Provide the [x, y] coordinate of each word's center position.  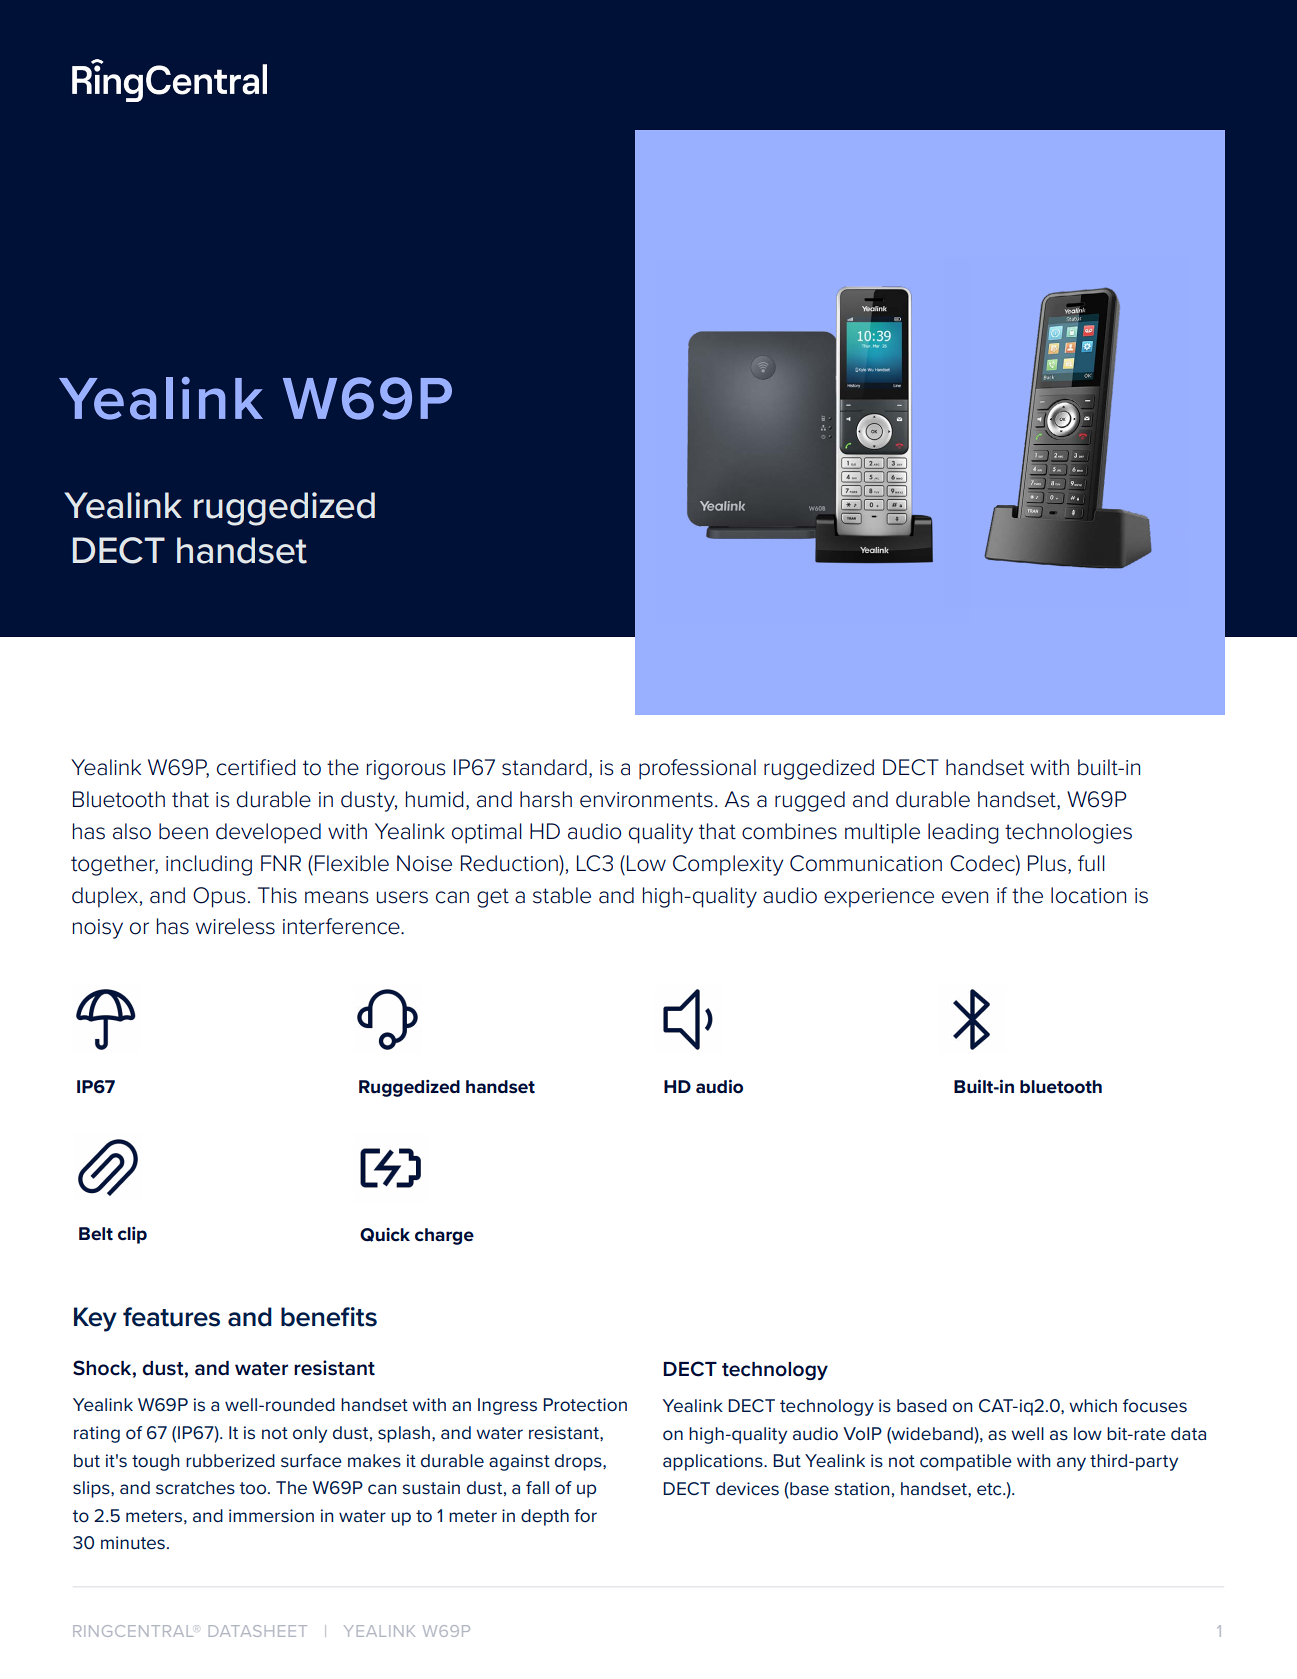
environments [646, 800]
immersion [271, 1516]
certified [256, 767]
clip [132, 1235]
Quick [385, 1235]
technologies [1068, 833]
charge [444, 1236]
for [585, 1515]
